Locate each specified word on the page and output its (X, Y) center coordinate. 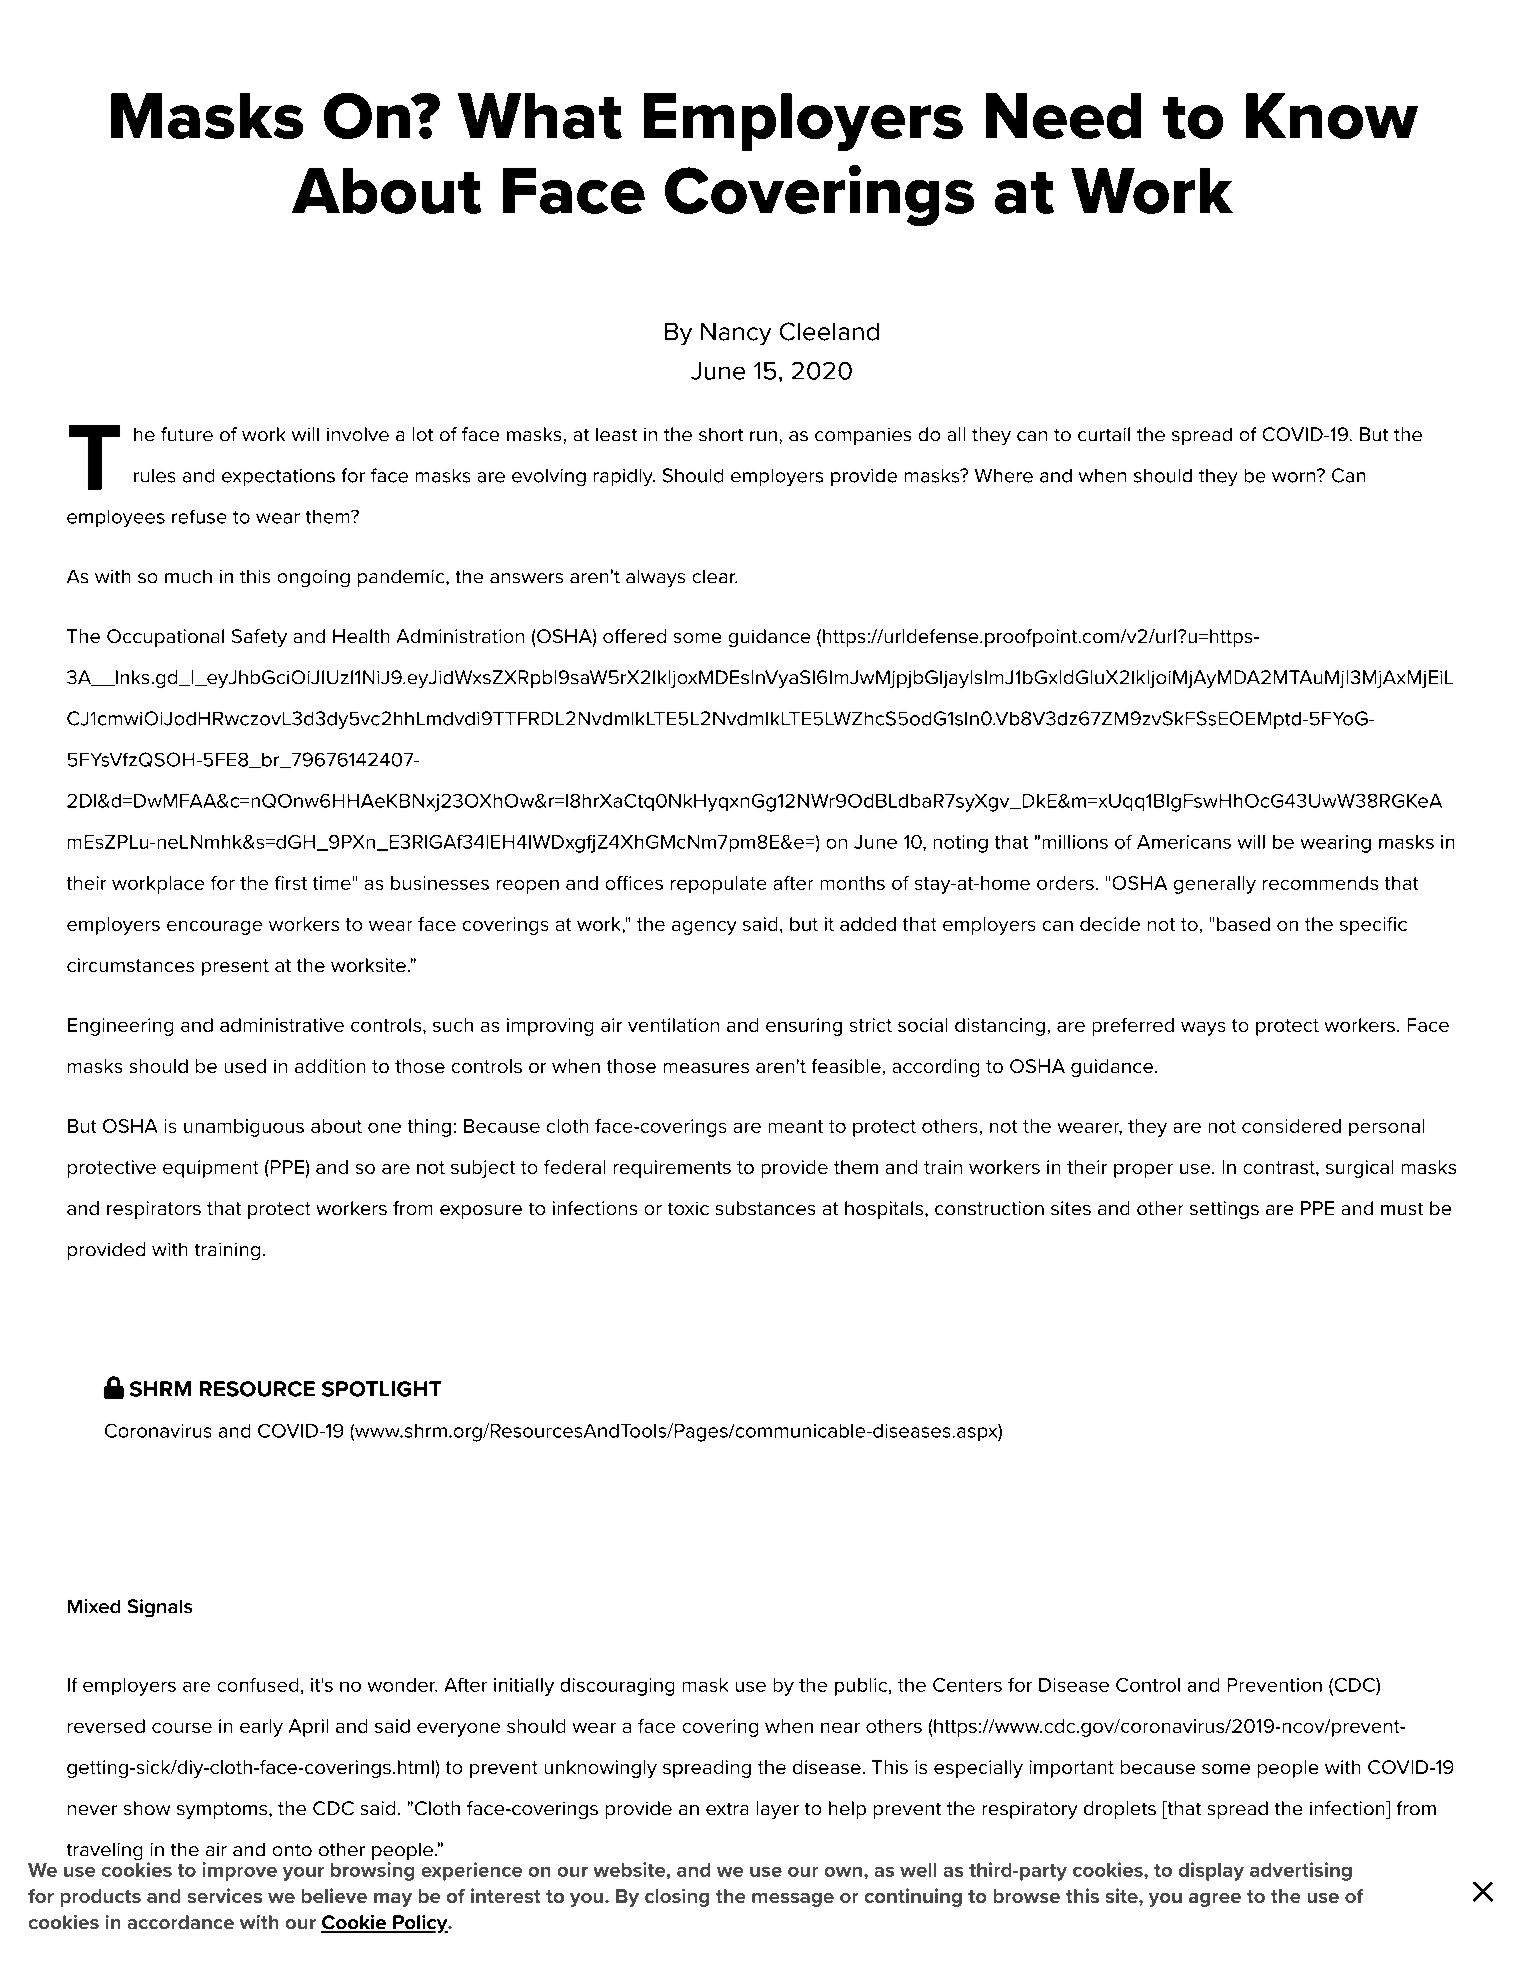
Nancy (736, 334)
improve (240, 1871)
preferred (1133, 1027)
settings (1224, 1210)
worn (1295, 476)
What (540, 116)
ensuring (804, 1027)
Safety (259, 638)
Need (1063, 116)
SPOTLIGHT (381, 1389)
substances (765, 1208)
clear (715, 576)
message (793, 1900)
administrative (282, 1025)
